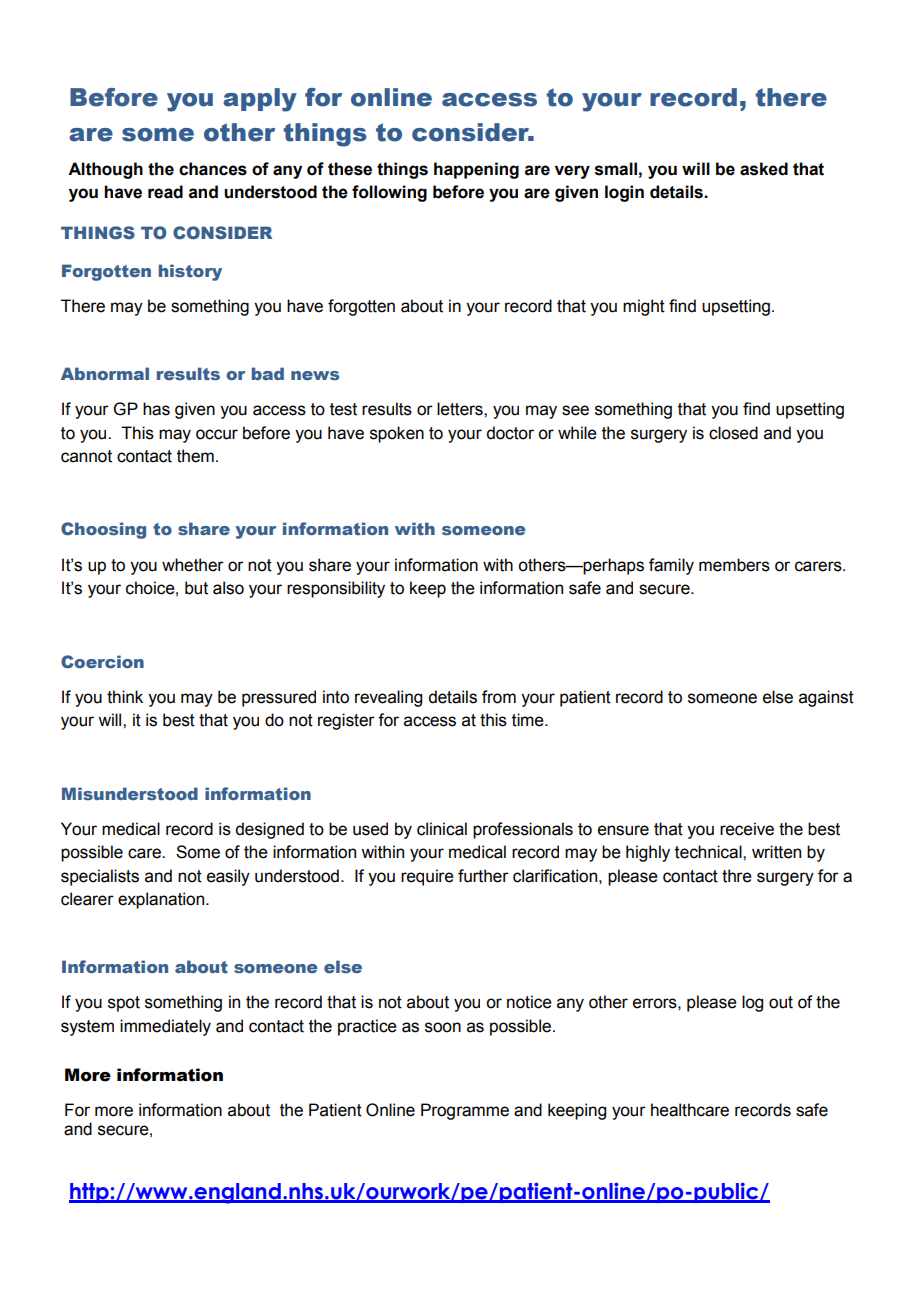 The height and width of the screenshot is (1308, 924). I want to click on happening, so click(476, 170).
